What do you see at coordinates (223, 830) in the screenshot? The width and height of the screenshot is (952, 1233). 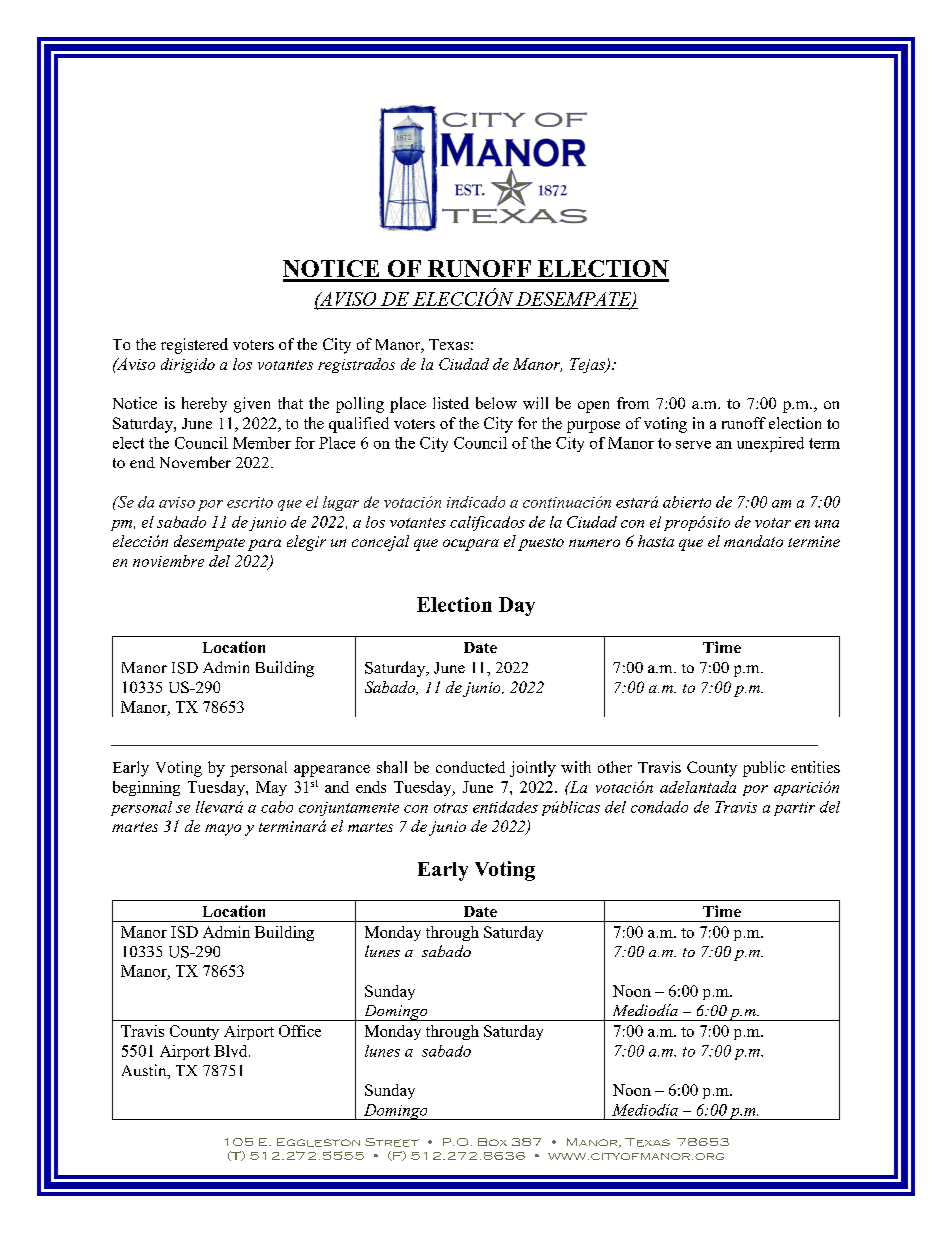 I see `mayo` at bounding box center [223, 830].
